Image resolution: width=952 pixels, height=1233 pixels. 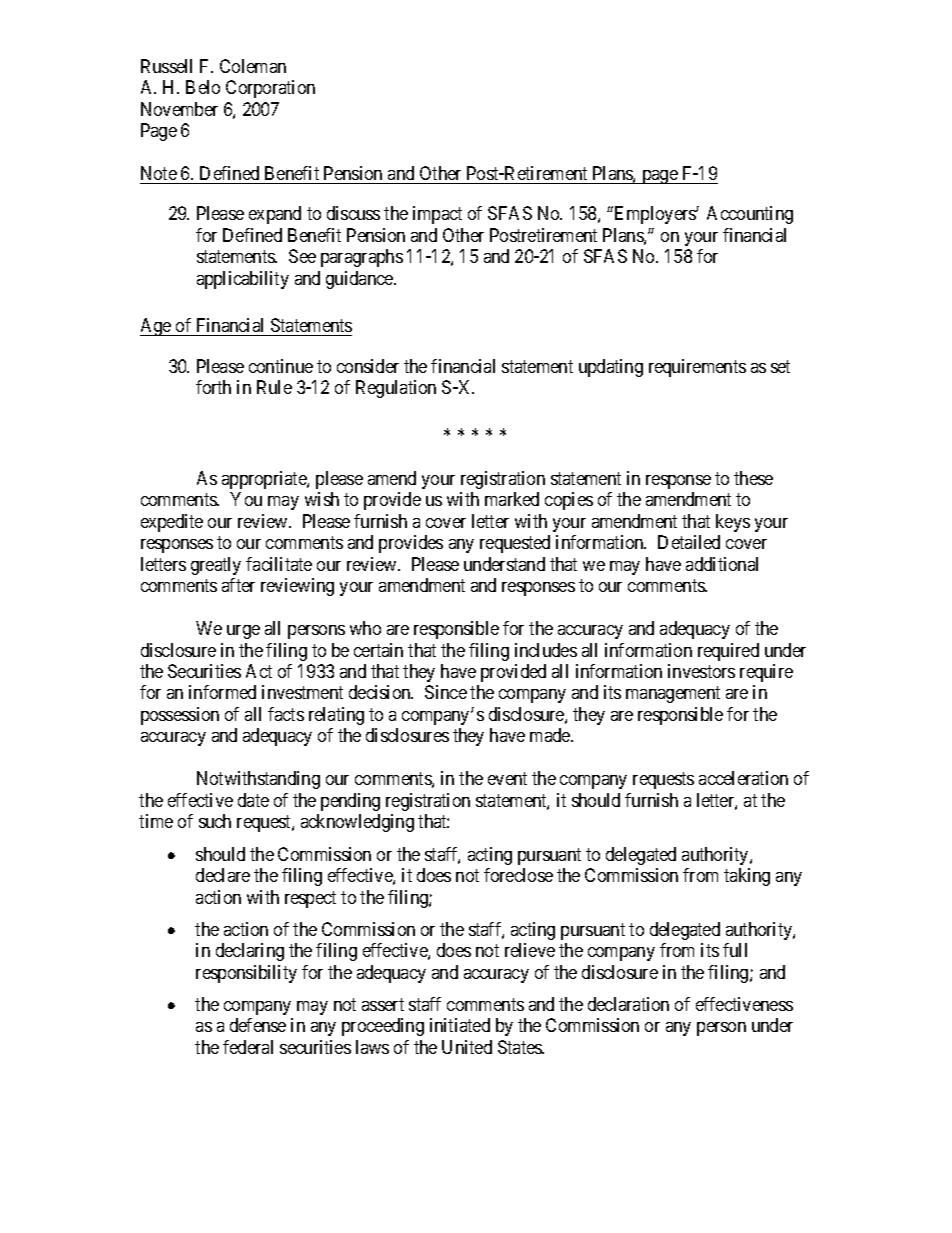 What do you see at coordinates (512, 499) in the screenshot?
I see `marked` at bounding box center [512, 499].
